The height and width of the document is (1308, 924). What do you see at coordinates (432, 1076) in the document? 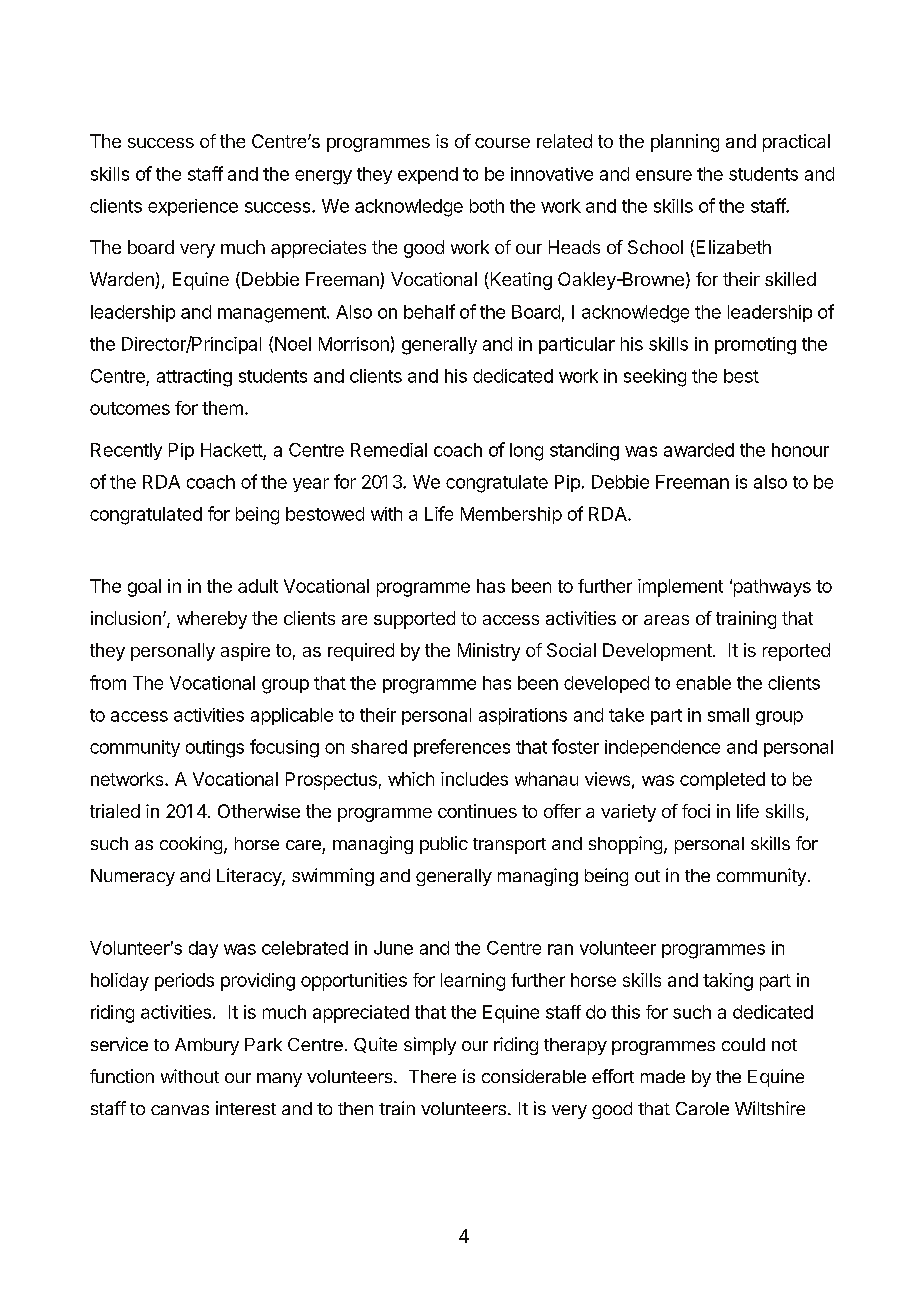
I see `There` at bounding box center [432, 1076].
